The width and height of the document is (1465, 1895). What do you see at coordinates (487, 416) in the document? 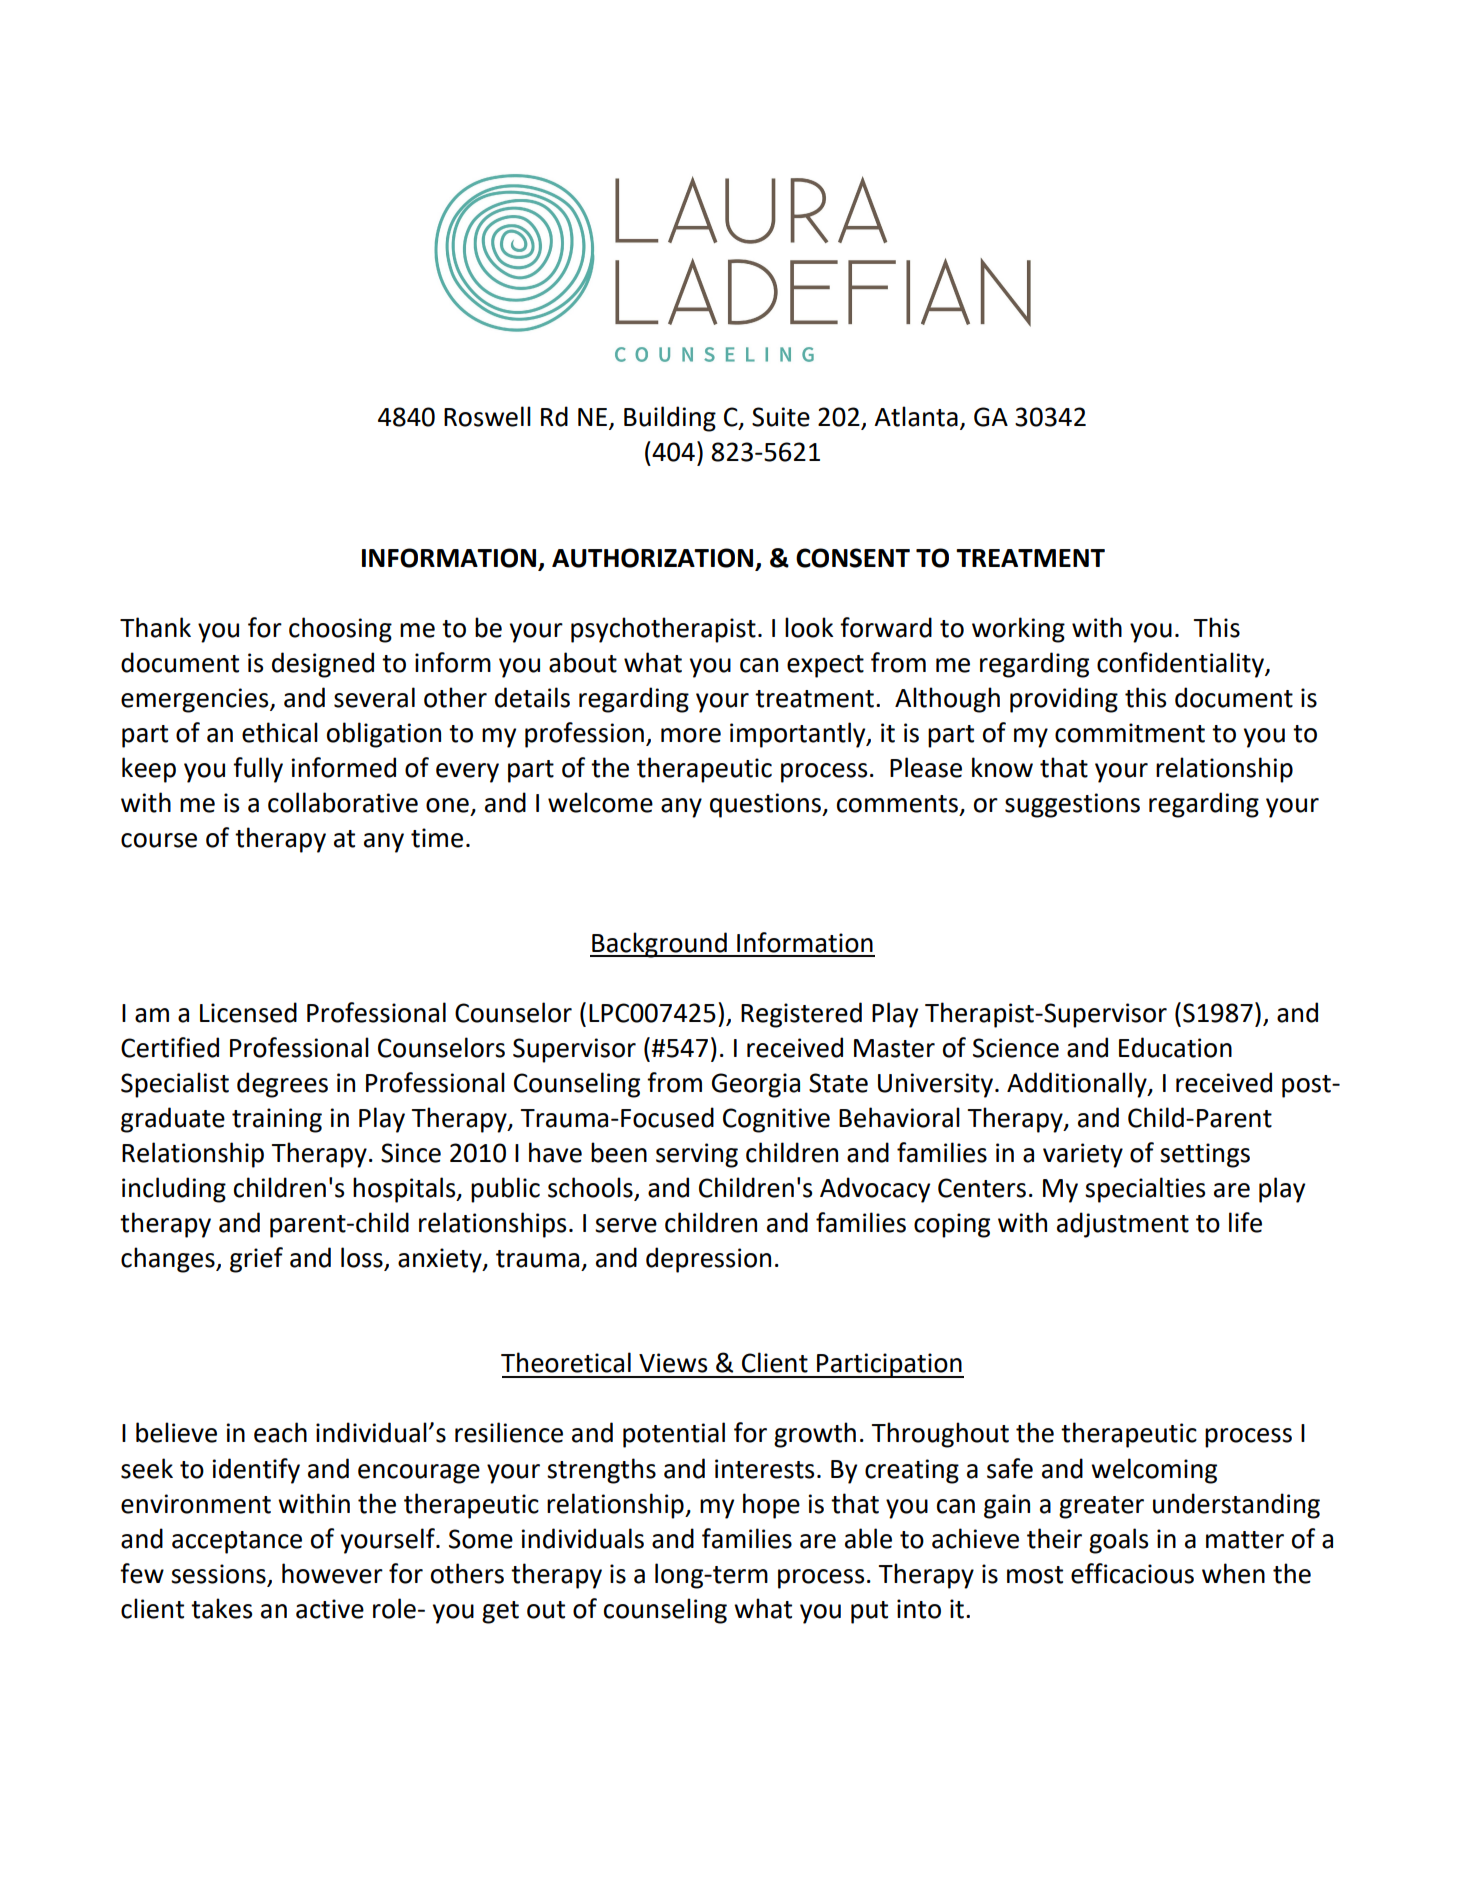
I see `Roswell` at bounding box center [487, 416].
